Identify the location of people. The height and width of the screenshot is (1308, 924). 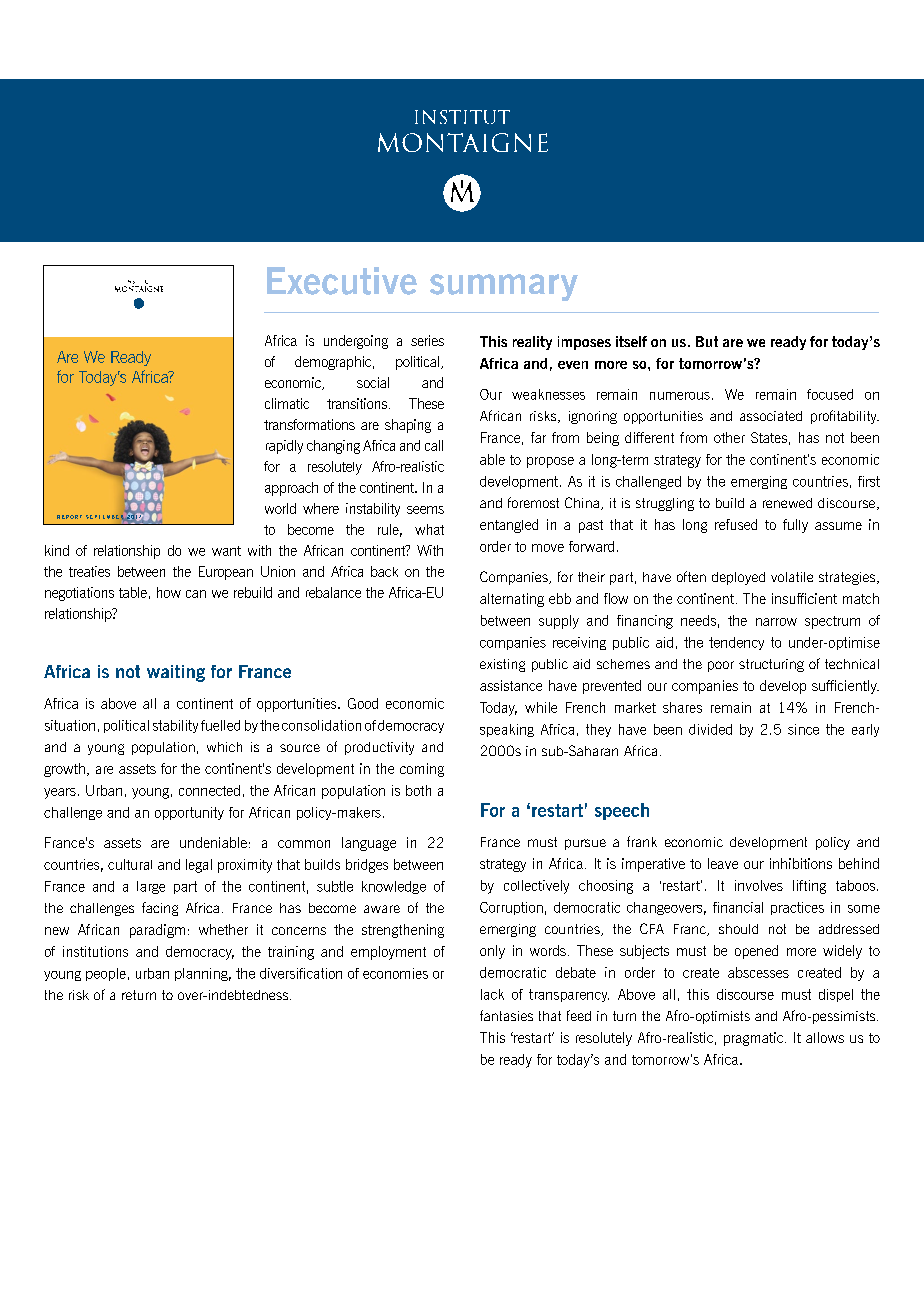
(106, 974).
